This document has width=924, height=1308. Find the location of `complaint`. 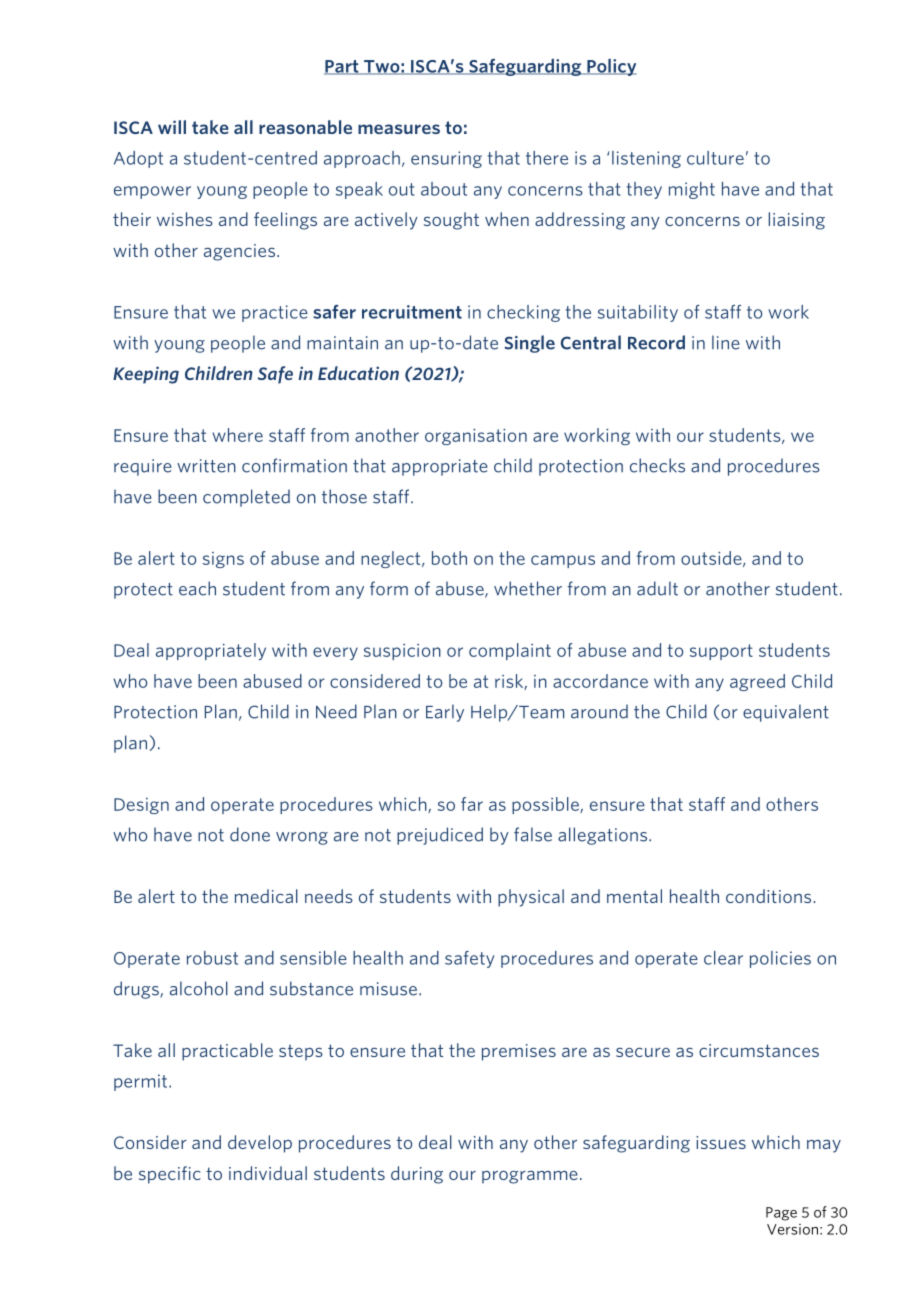

complaint is located at coordinates (510, 651).
